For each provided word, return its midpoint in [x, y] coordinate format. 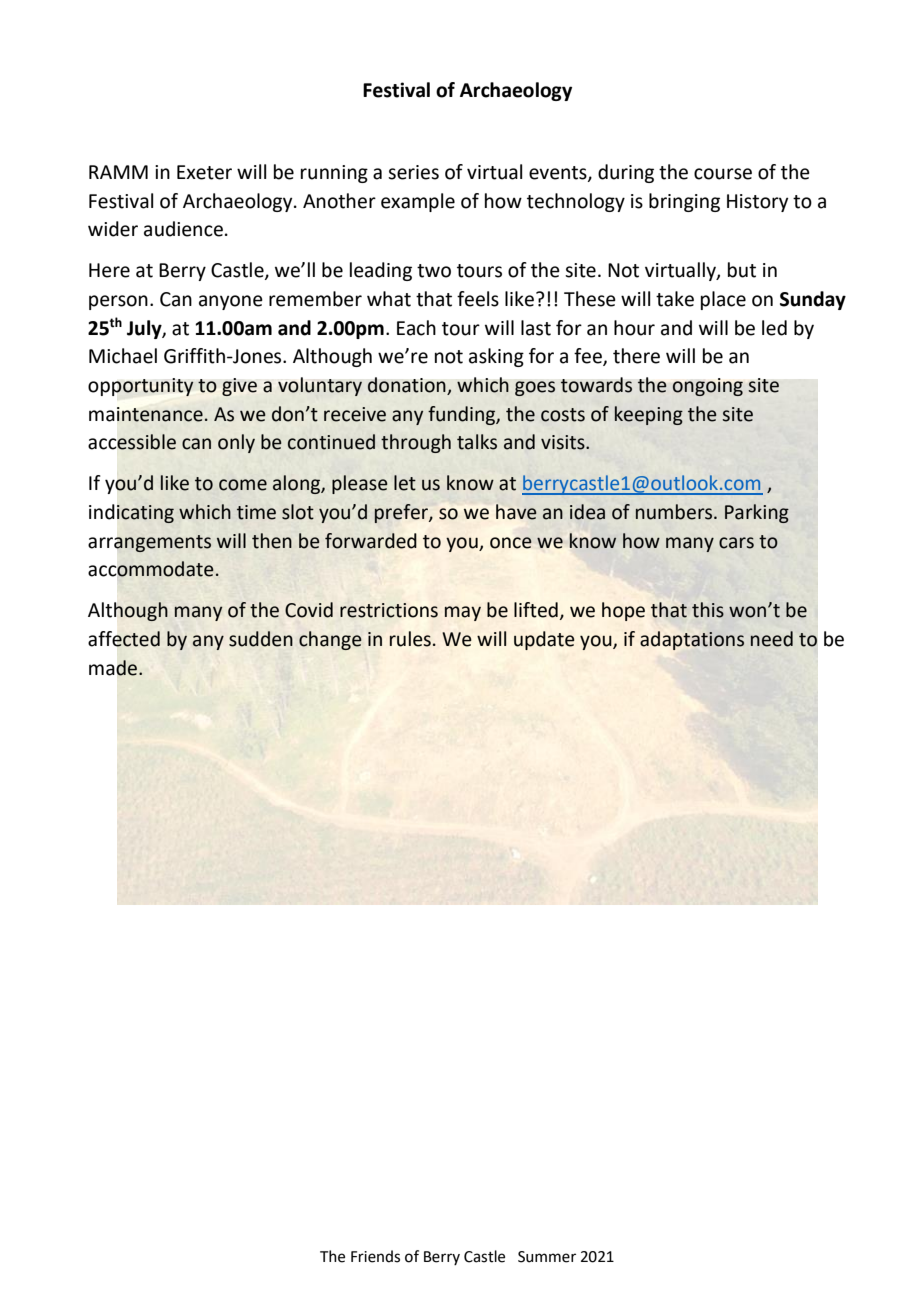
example [418, 202]
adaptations [692, 640]
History [757, 203]
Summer [547, 1257]
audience [183, 229]
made [113, 668]
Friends [375, 1256]
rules [410, 639]
